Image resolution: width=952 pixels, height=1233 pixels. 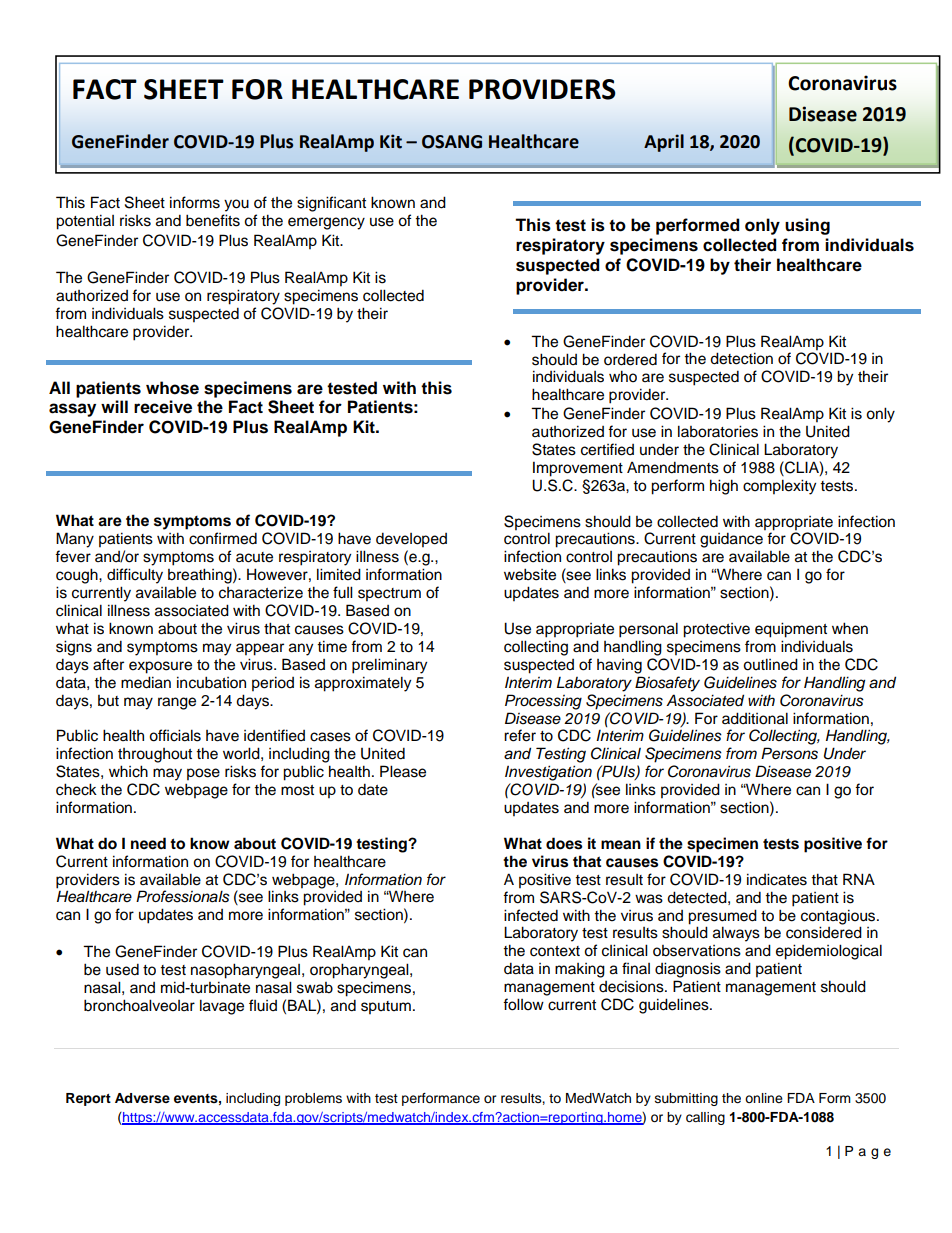 What do you see at coordinates (331, 204) in the page?
I see `significant` at bounding box center [331, 204].
